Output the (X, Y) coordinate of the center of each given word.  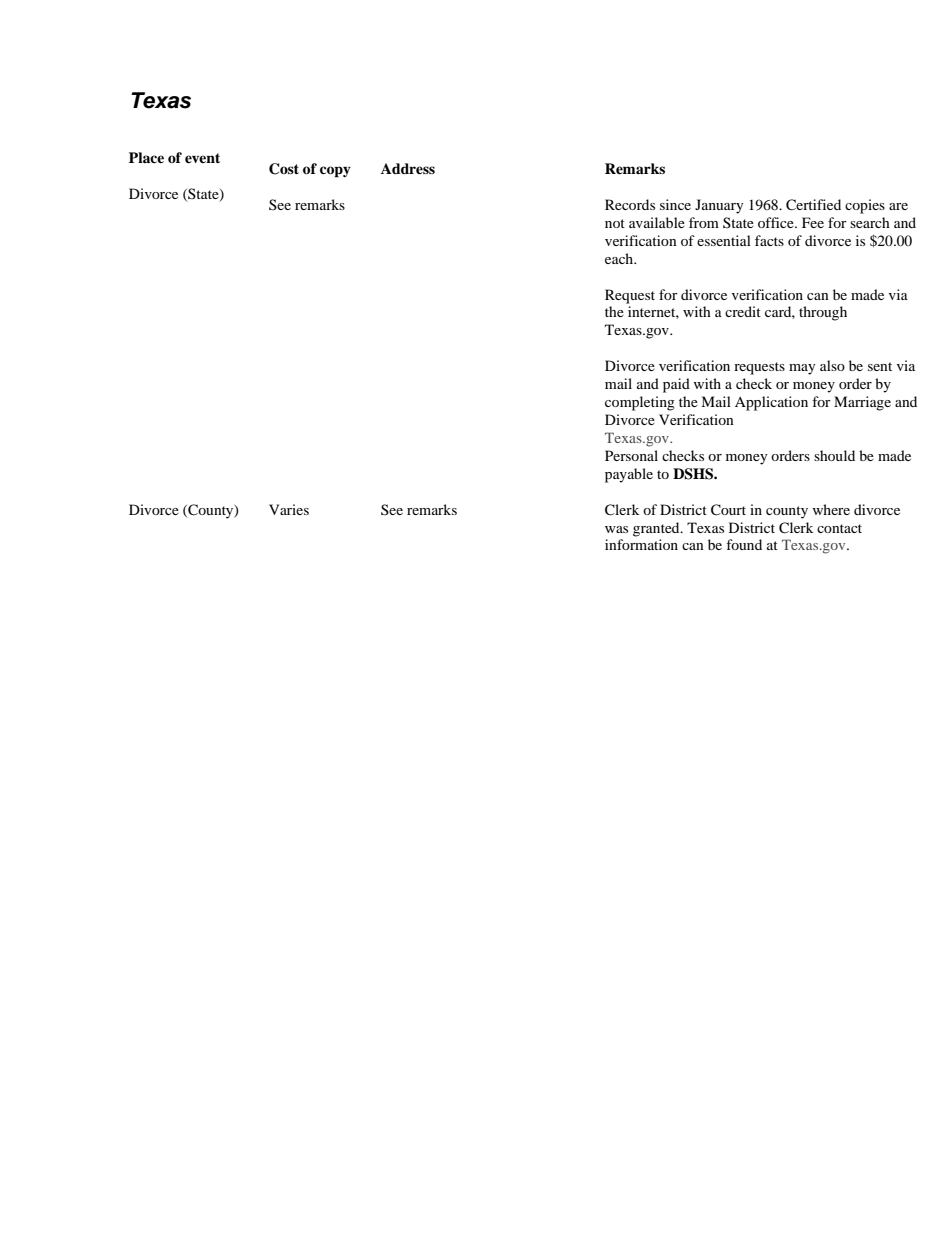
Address (408, 168)
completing (640, 403)
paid (676, 385)
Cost (284, 169)
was (616, 529)
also (832, 365)
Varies (289, 509)
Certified (813, 205)
